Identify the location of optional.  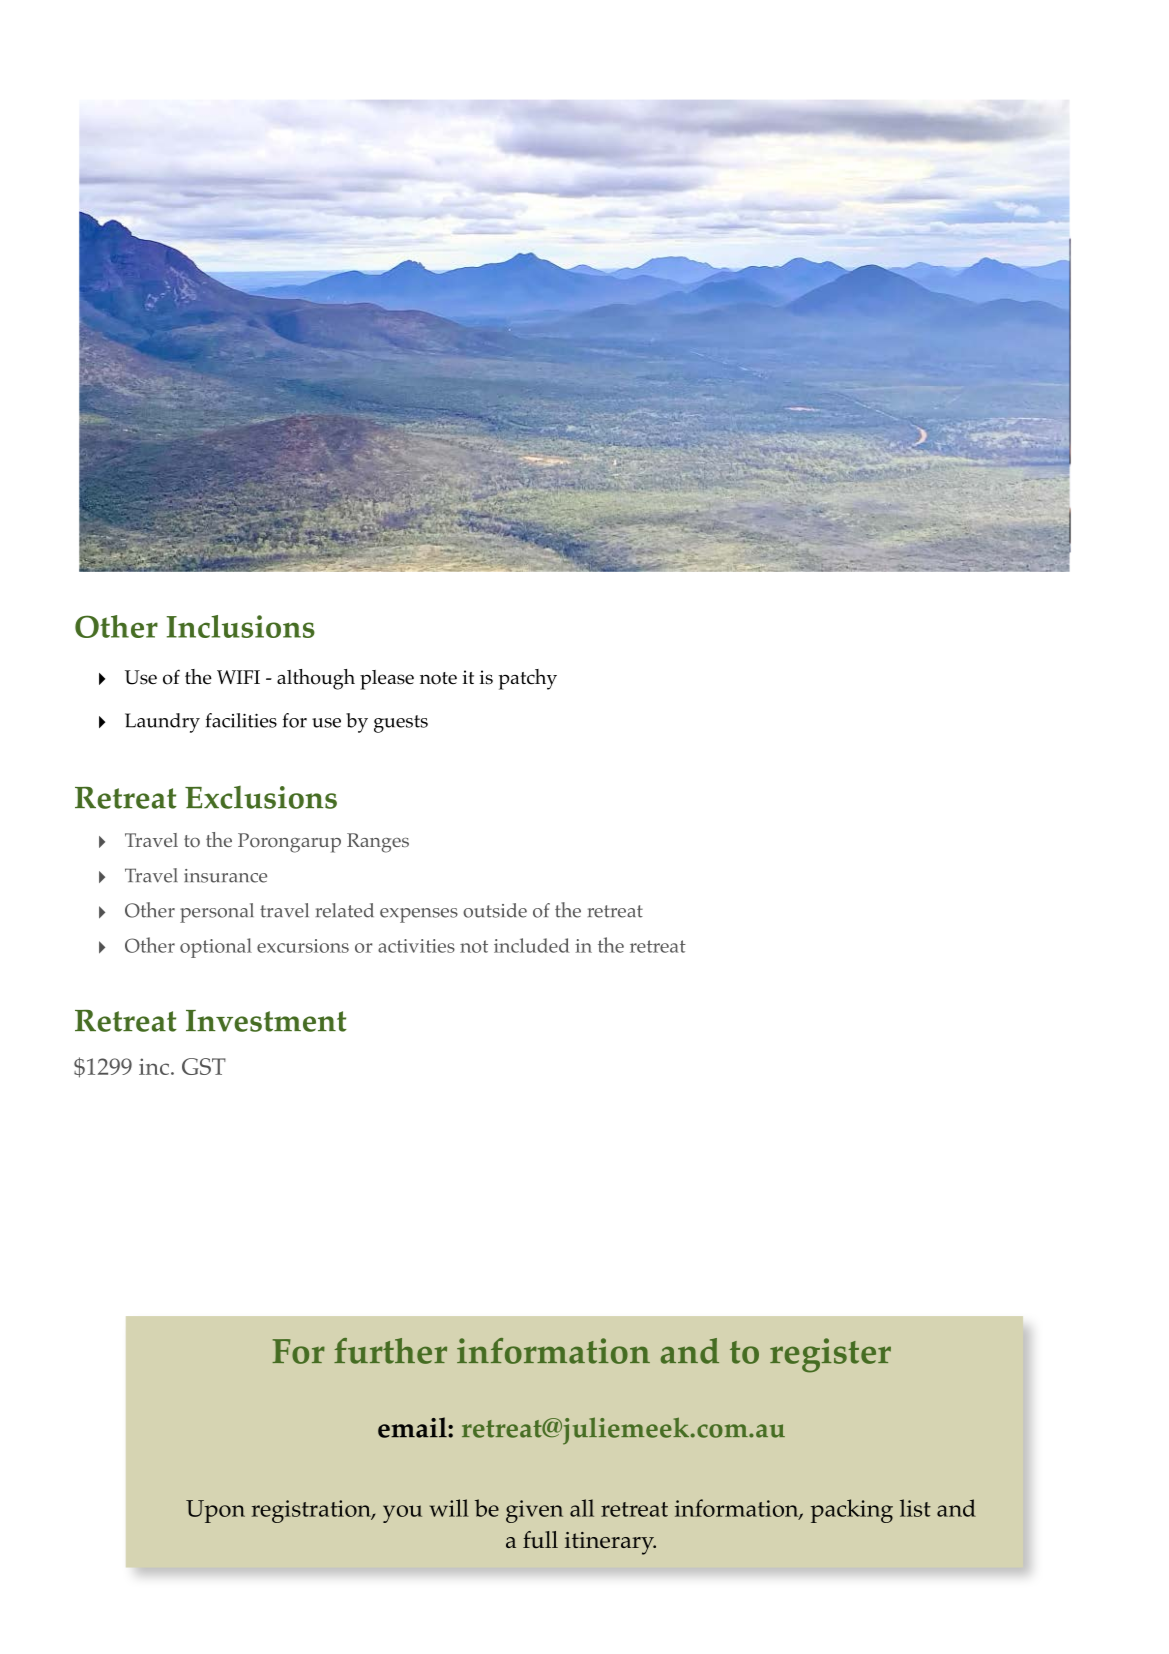
(216, 948).
